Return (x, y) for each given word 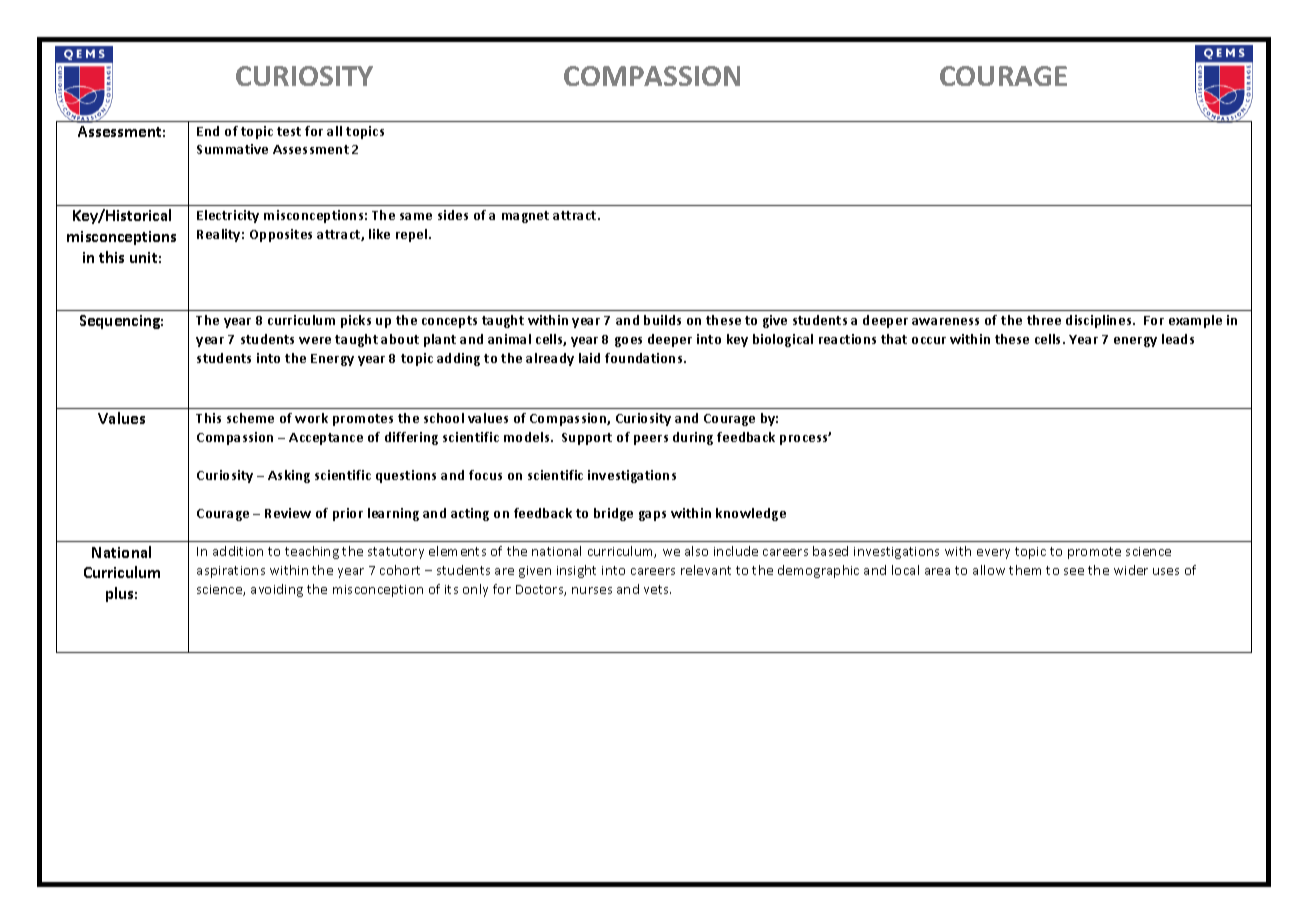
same (416, 216)
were (315, 340)
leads (1178, 339)
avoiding (277, 590)
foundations (645, 358)
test (289, 131)
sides (453, 215)
